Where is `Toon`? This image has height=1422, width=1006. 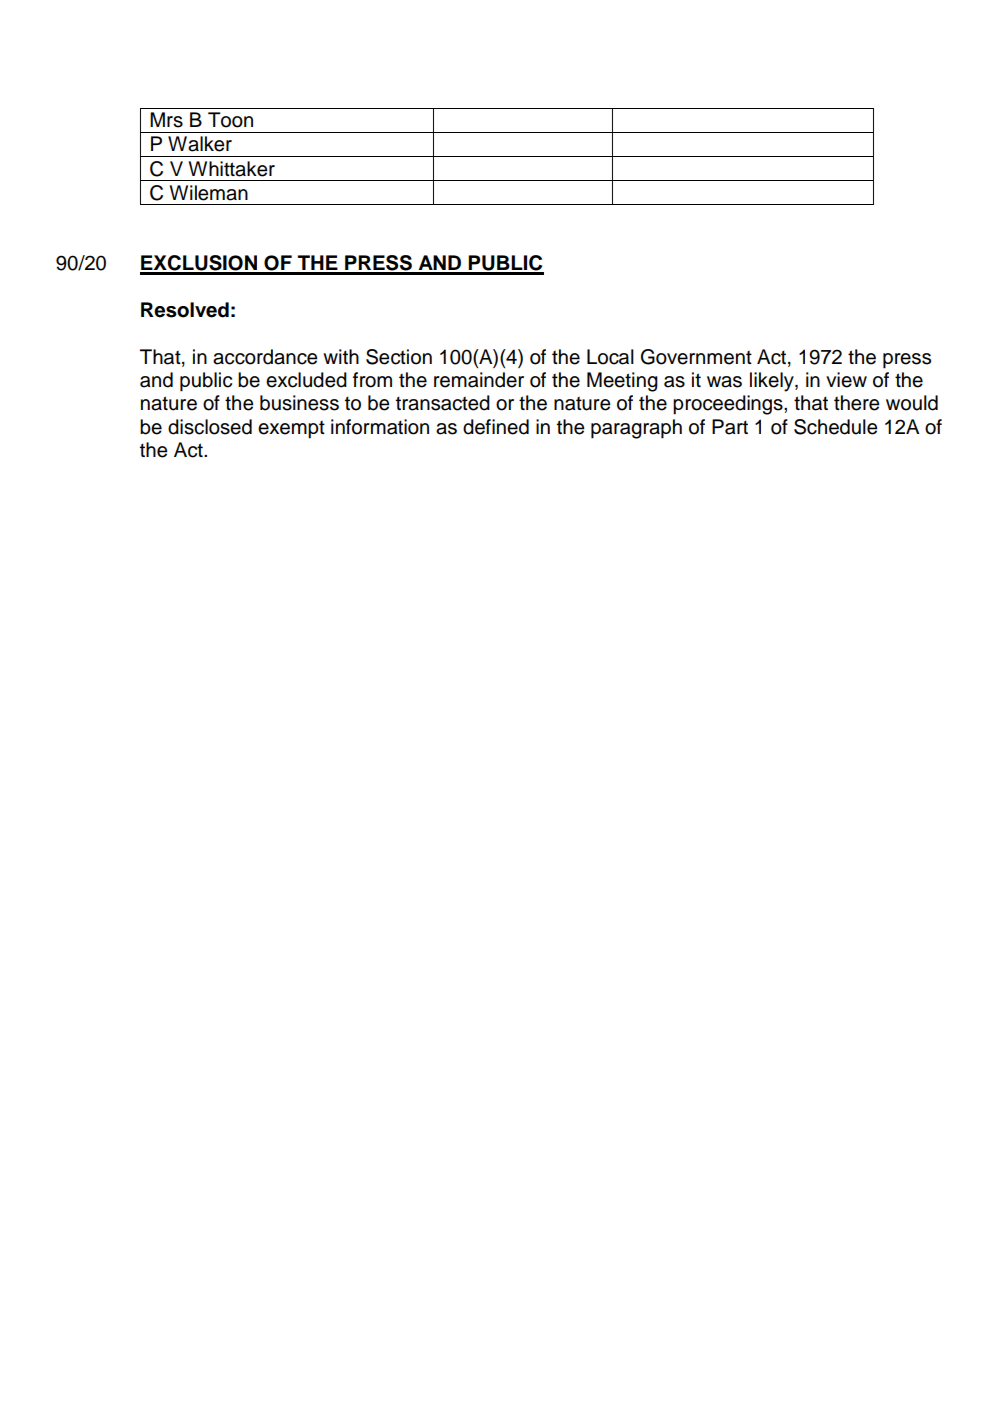 Toon is located at coordinates (230, 120).
